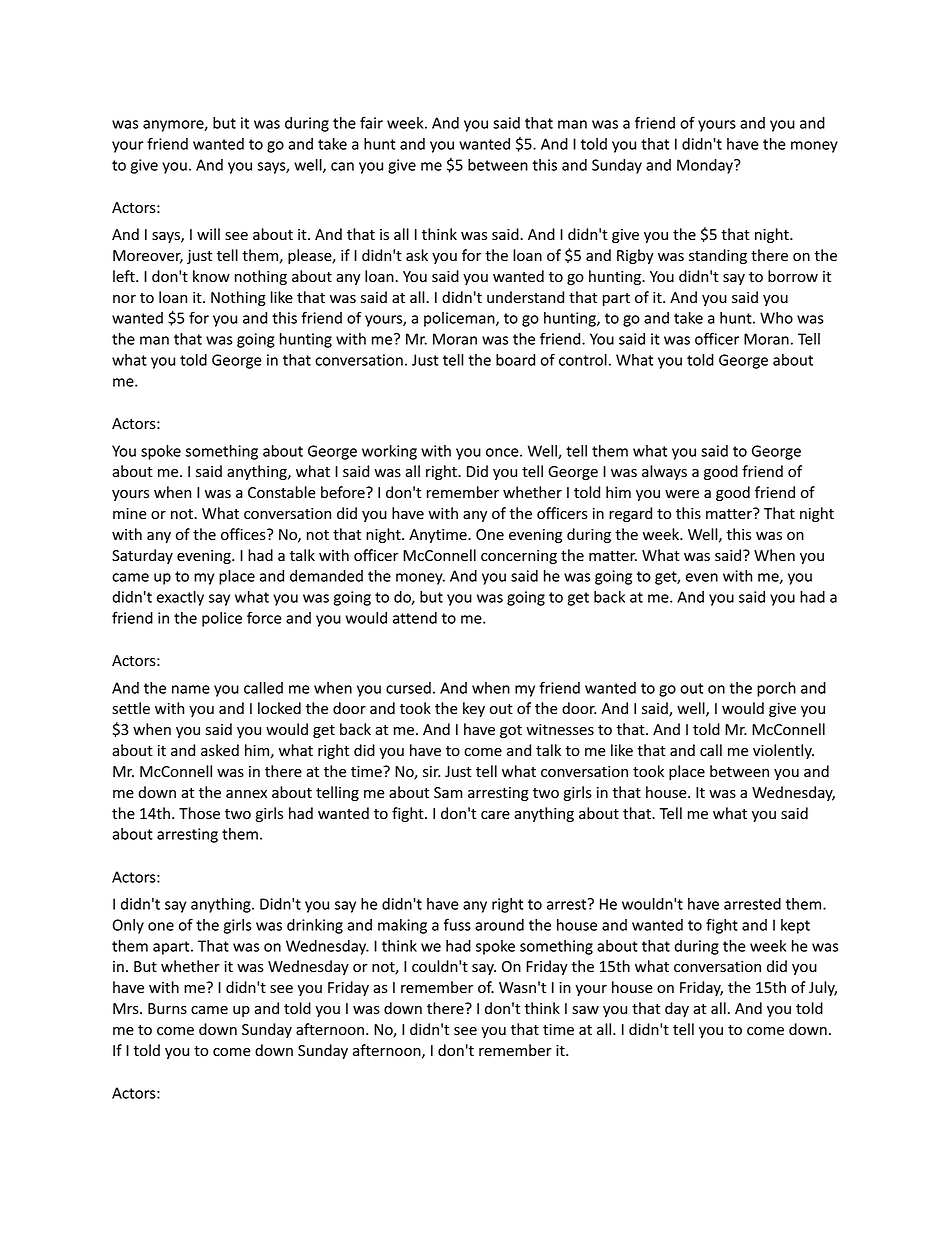 Image resolution: width=952 pixels, height=1233 pixels. Describe the element at coordinates (682, 494) in the document. I see `were` at that location.
